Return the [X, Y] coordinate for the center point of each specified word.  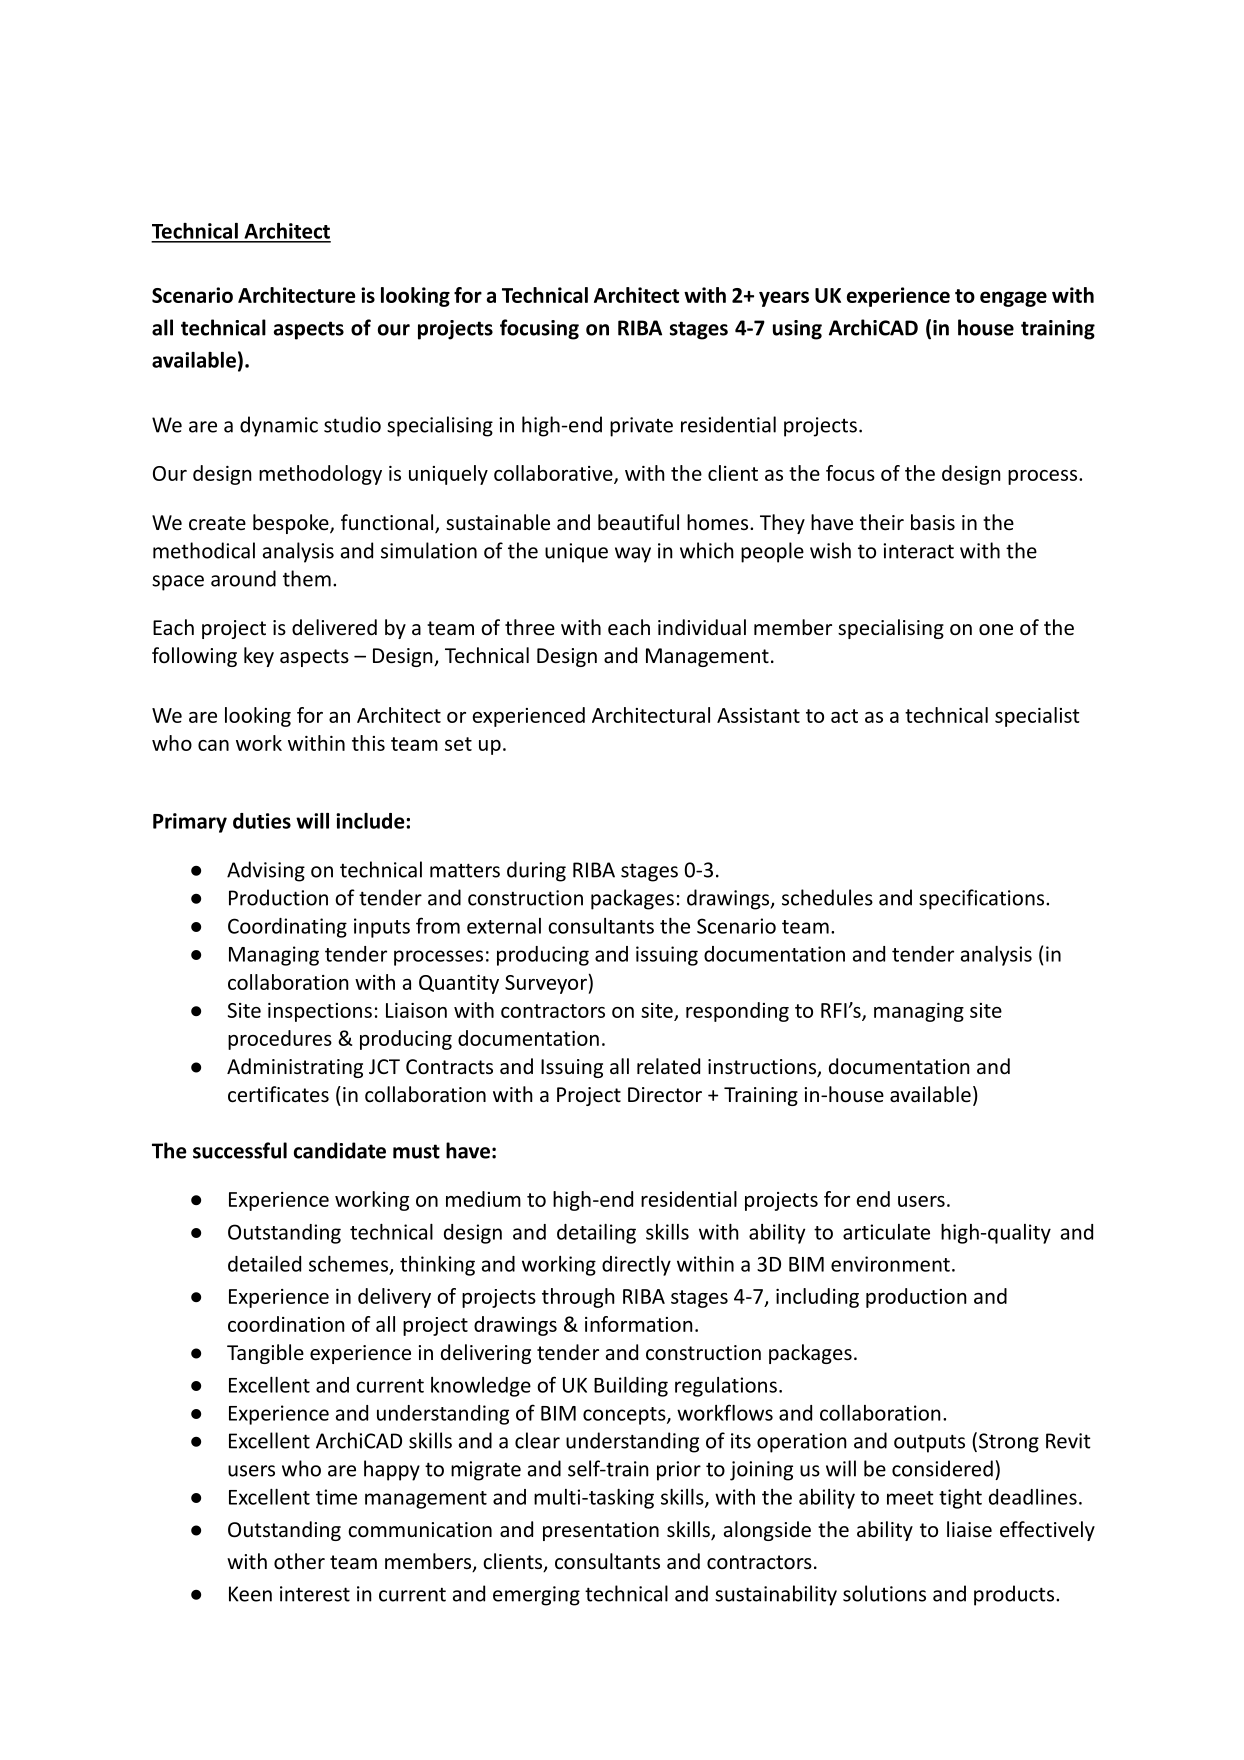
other [299, 1561]
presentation [601, 1531]
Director [665, 1095]
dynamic [279, 426]
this [368, 743]
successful [240, 1150]
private [641, 427]
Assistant [758, 715]
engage [1013, 299]
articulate [886, 1232]
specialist [1037, 717]
